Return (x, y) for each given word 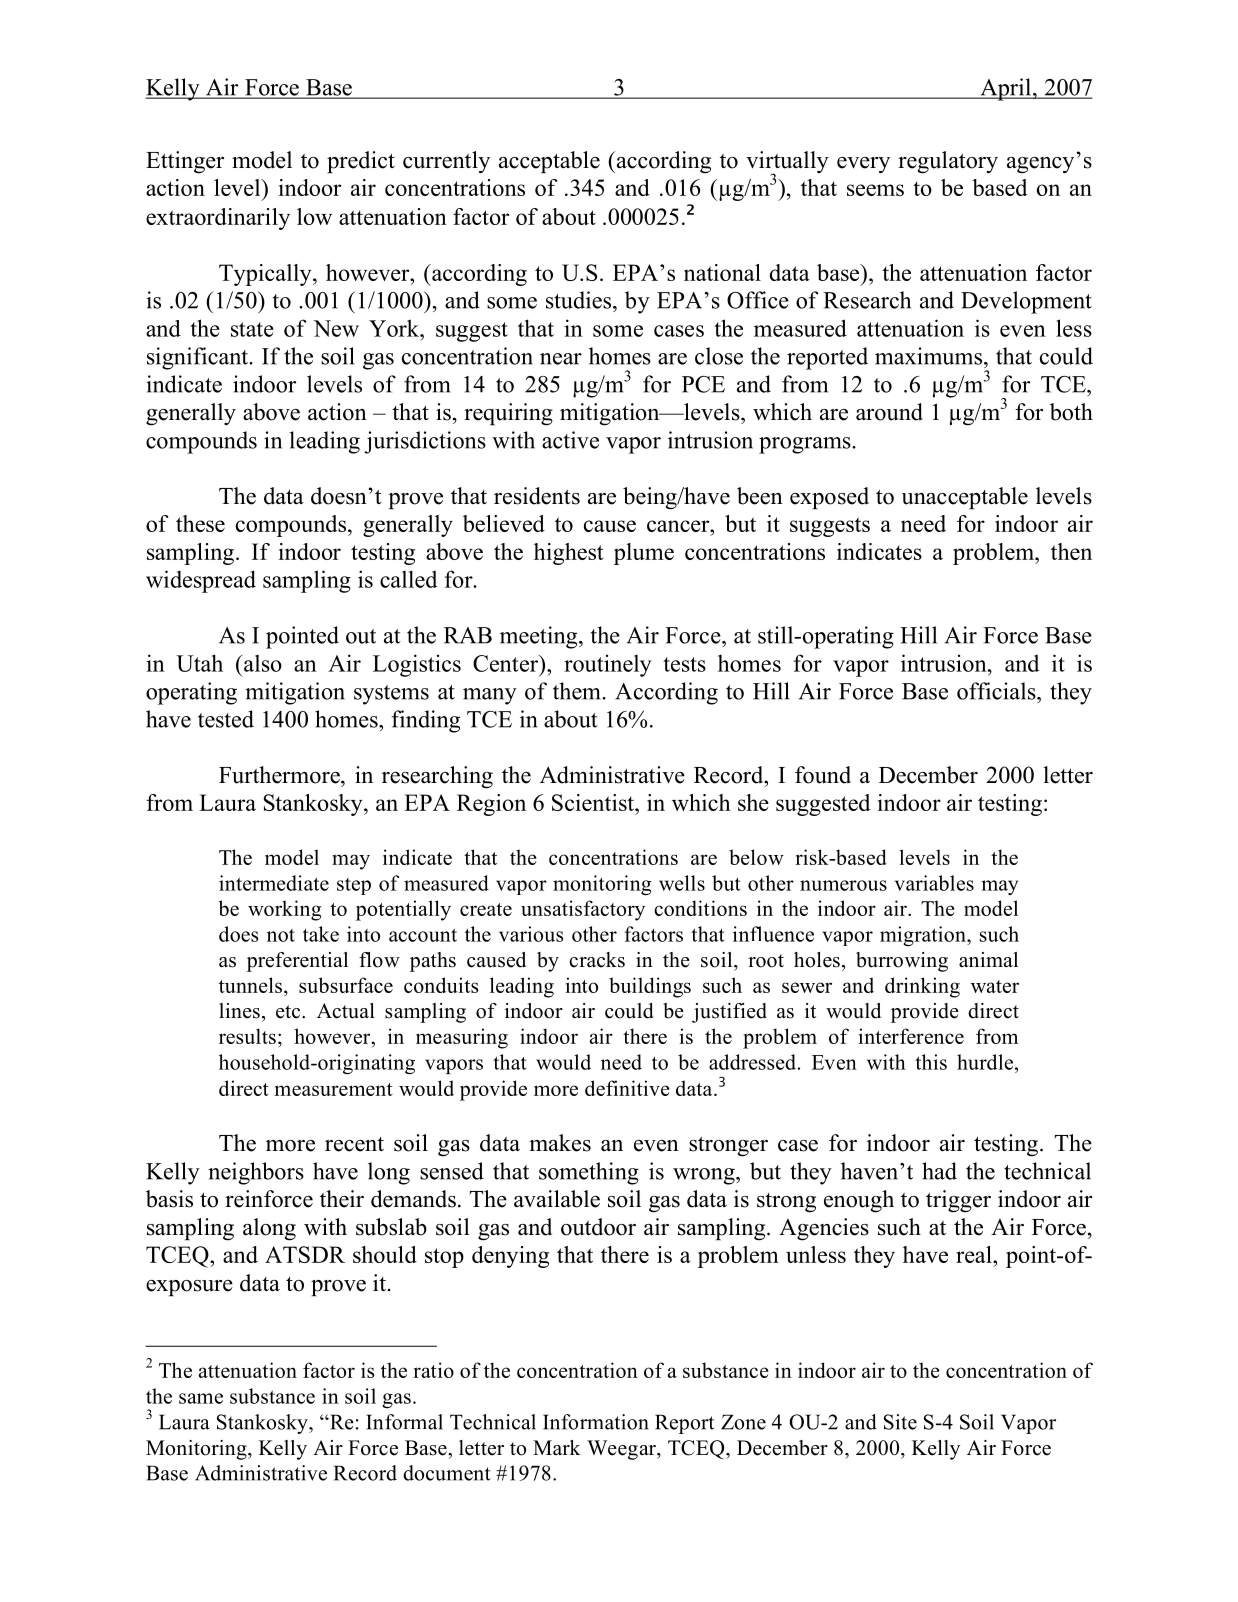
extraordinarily (218, 219)
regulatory (948, 162)
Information (596, 1422)
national (722, 272)
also (262, 663)
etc (289, 1012)
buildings (650, 987)
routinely (607, 665)
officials (997, 691)
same (201, 1398)
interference (911, 1036)
